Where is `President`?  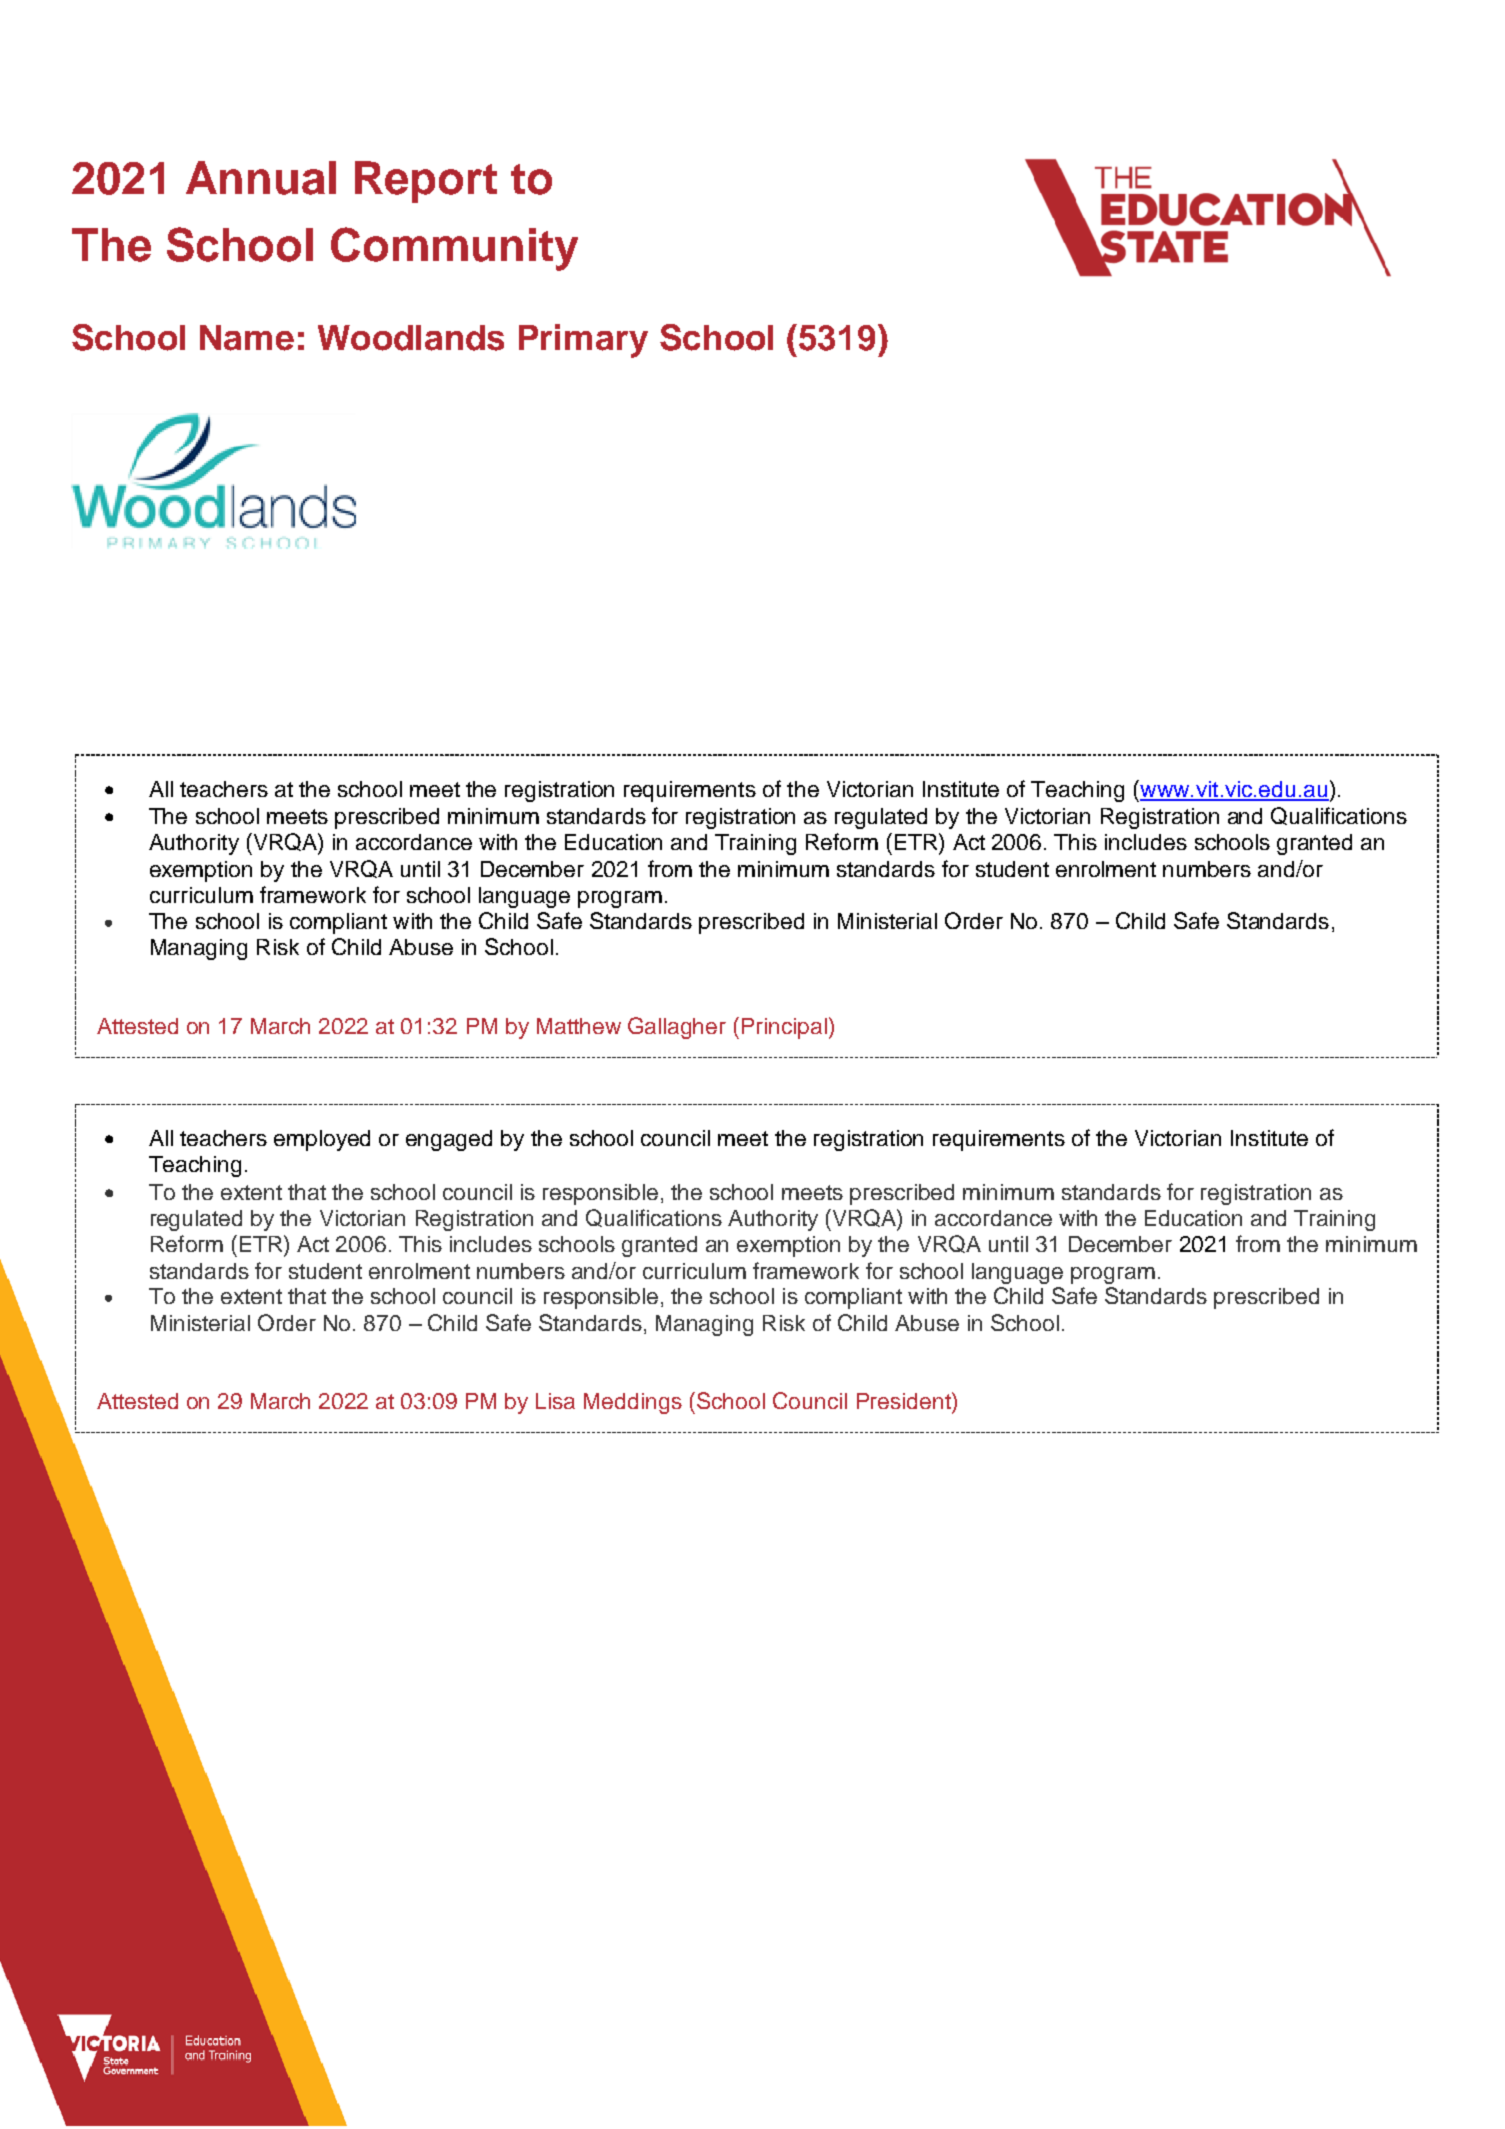 President is located at coordinates (905, 1400).
